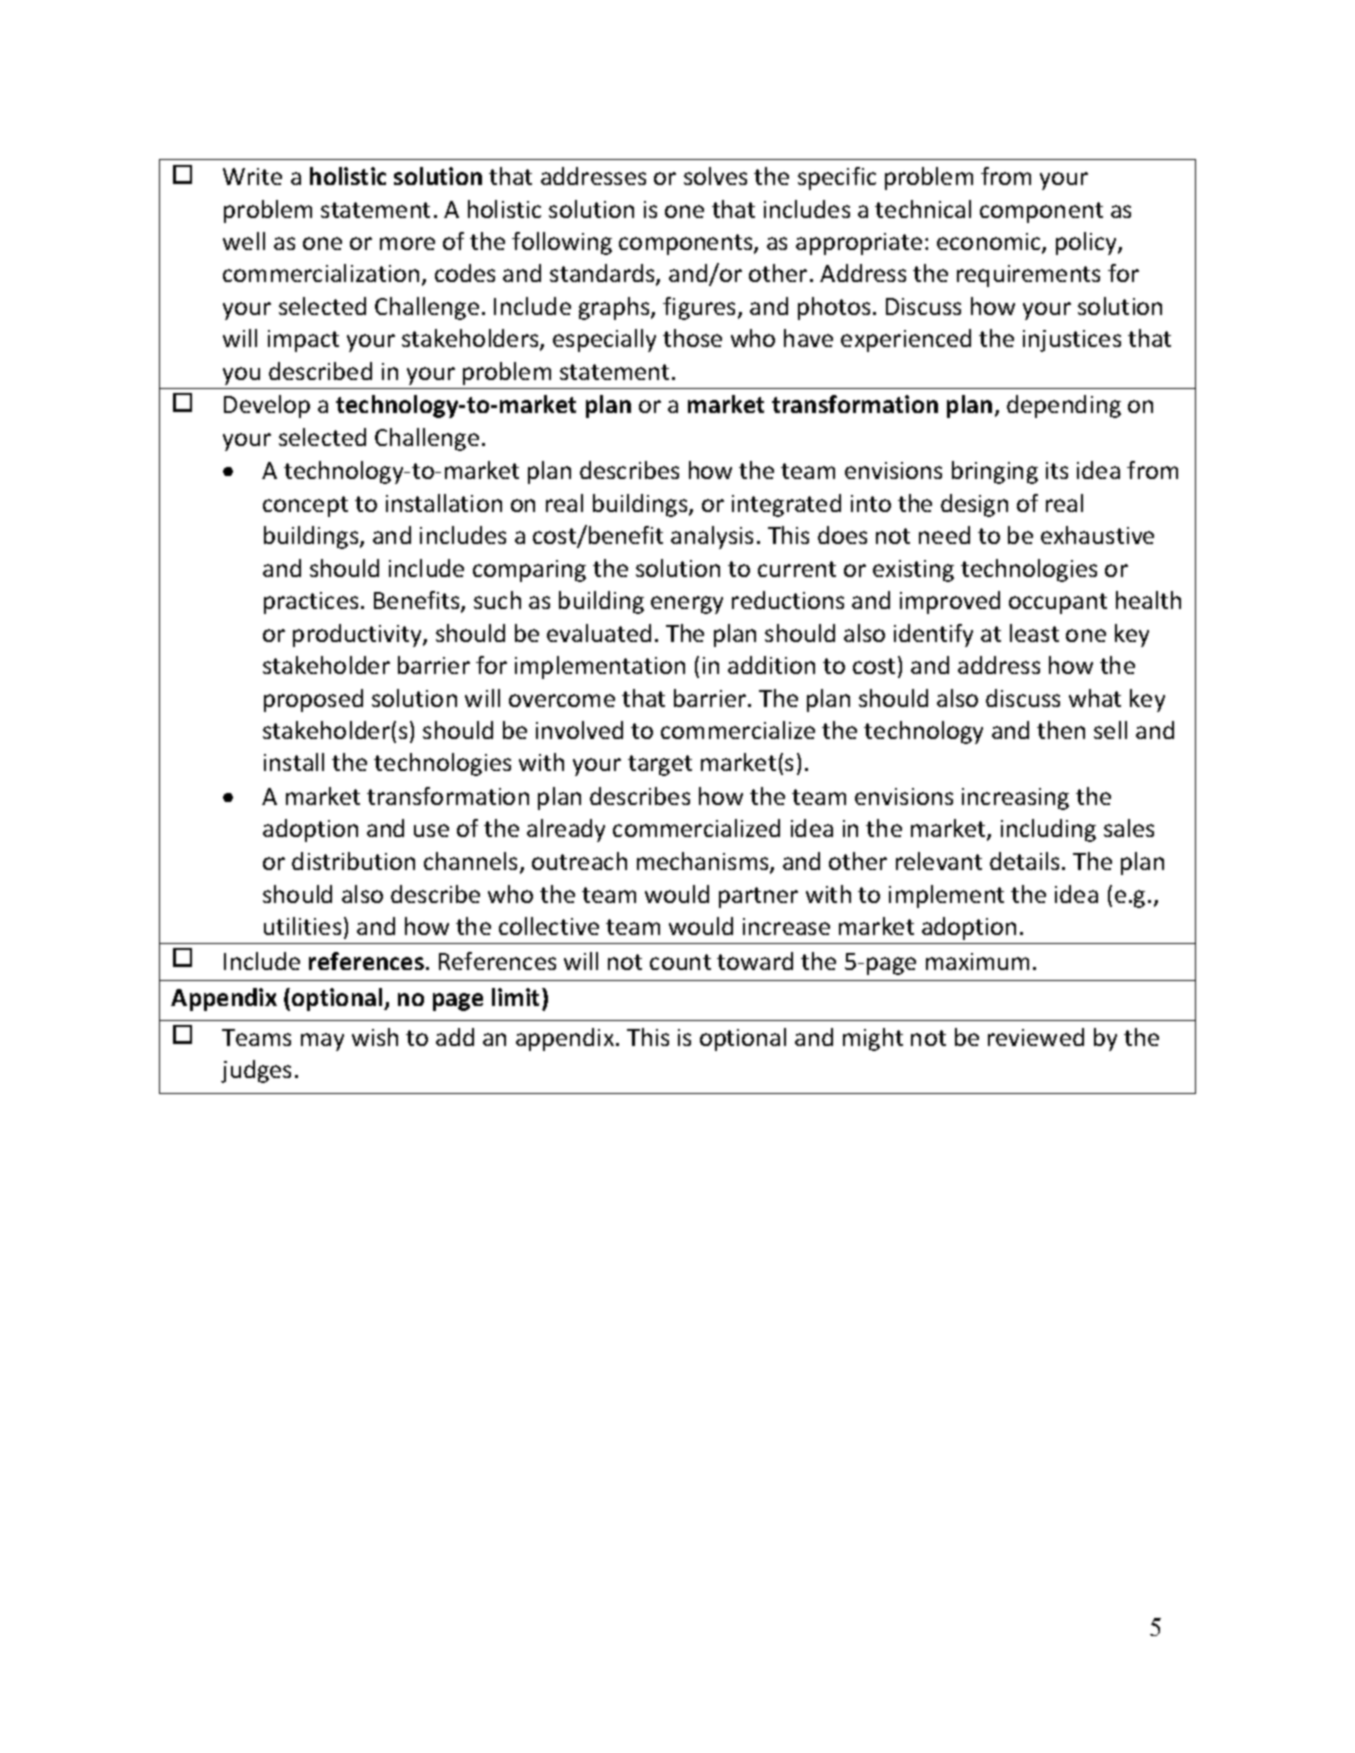 The height and width of the screenshot is (1753, 1355). Describe the element at coordinates (1048, 830) in the screenshot. I see `including` at that location.
